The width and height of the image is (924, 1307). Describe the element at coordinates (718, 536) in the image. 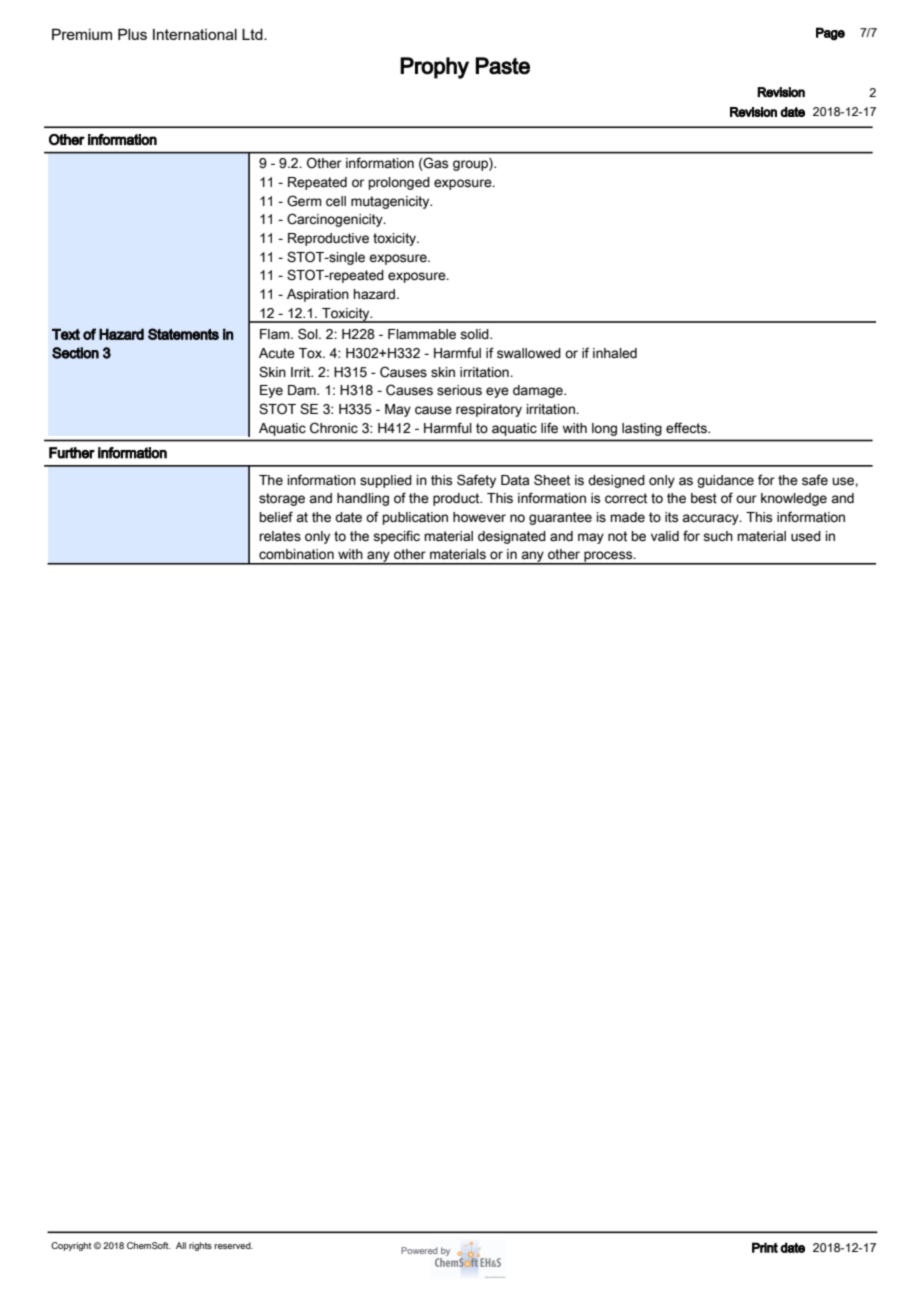

I see `such` at that location.
